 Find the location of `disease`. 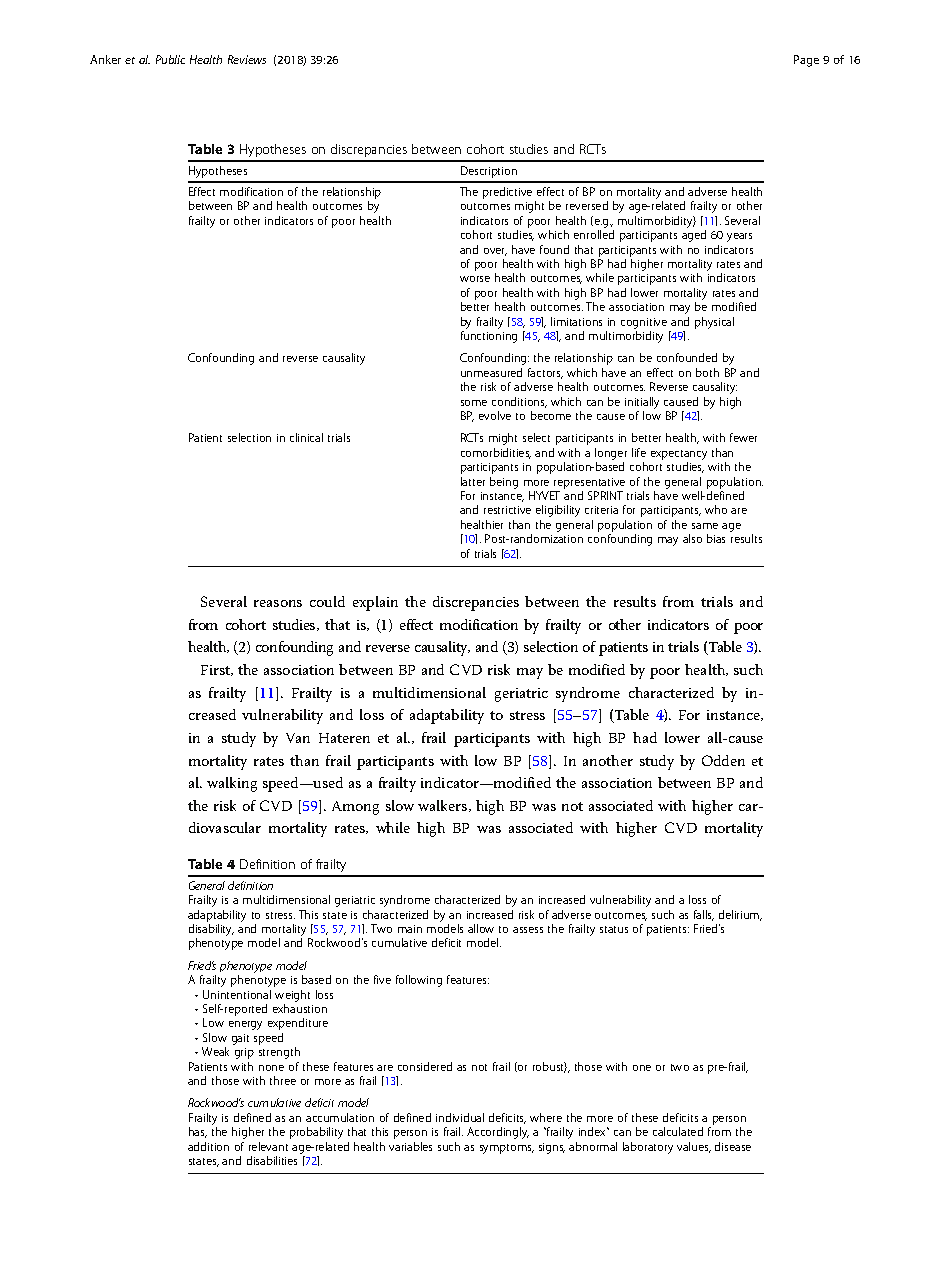

disease is located at coordinates (733, 1146).
